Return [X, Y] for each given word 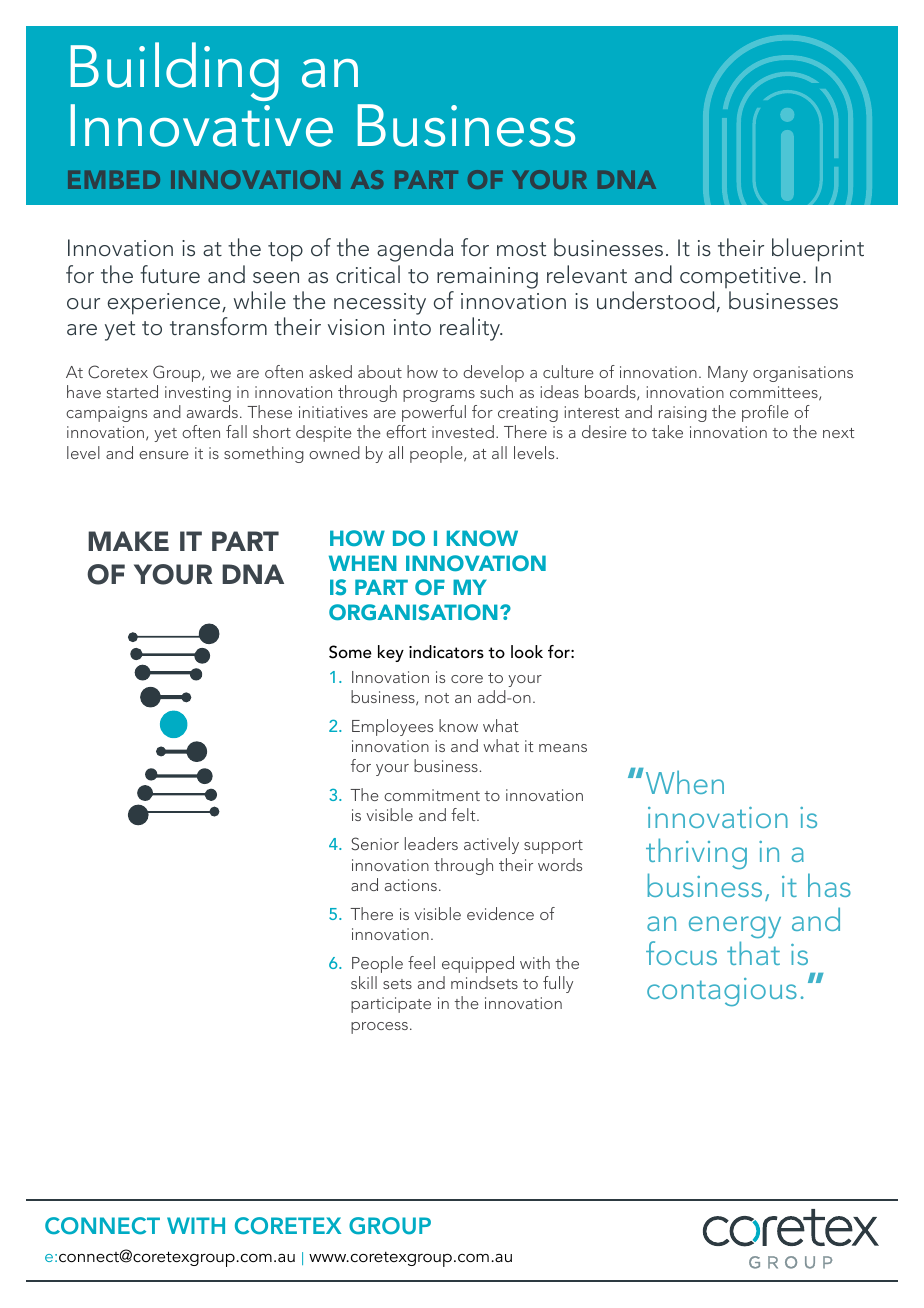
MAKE [128, 541]
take [667, 431]
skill [364, 982]
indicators [446, 651]
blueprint [818, 250]
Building [175, 71]
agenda [415, 250]
